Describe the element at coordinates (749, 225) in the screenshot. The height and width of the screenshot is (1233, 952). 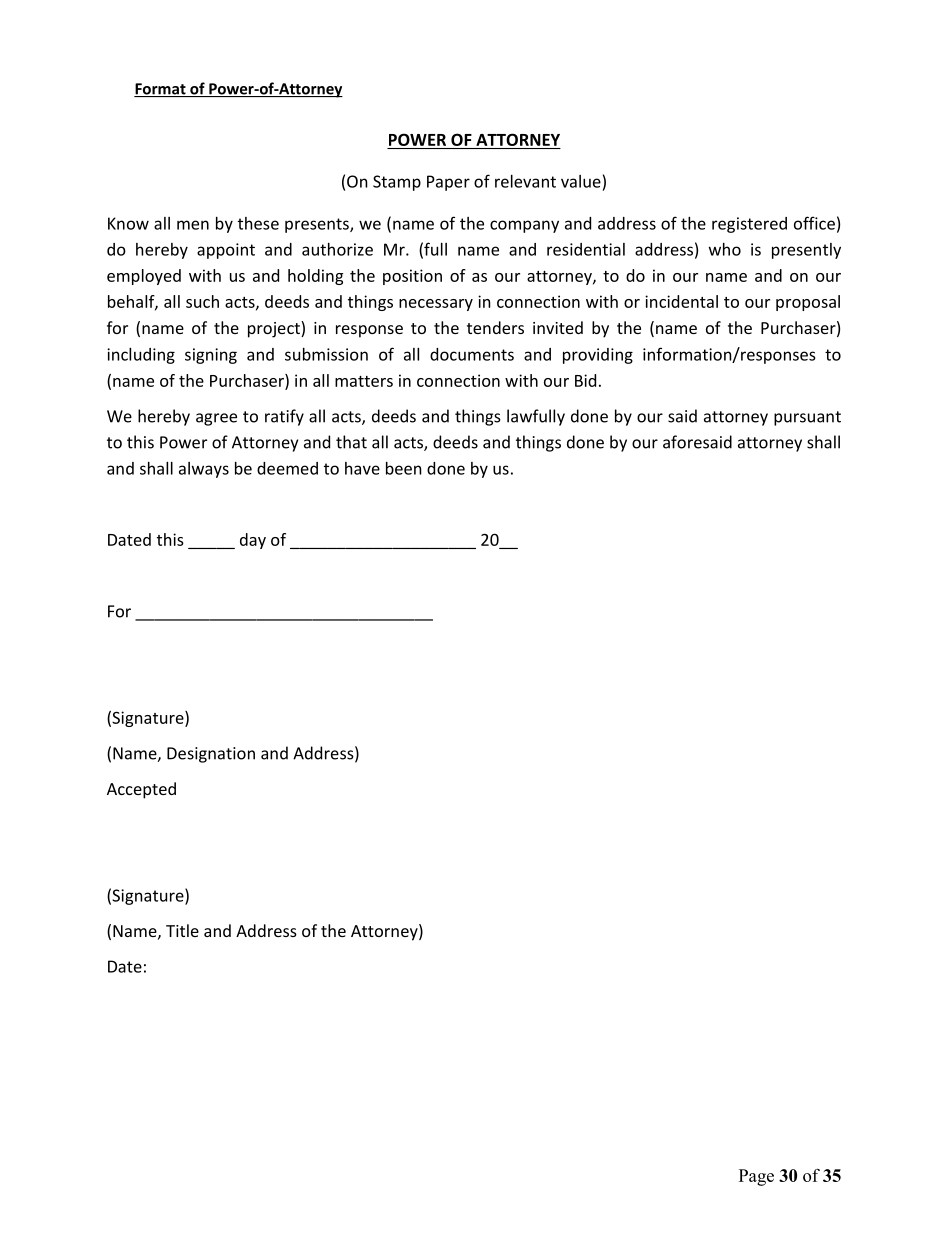
I see `registered` at that location.
